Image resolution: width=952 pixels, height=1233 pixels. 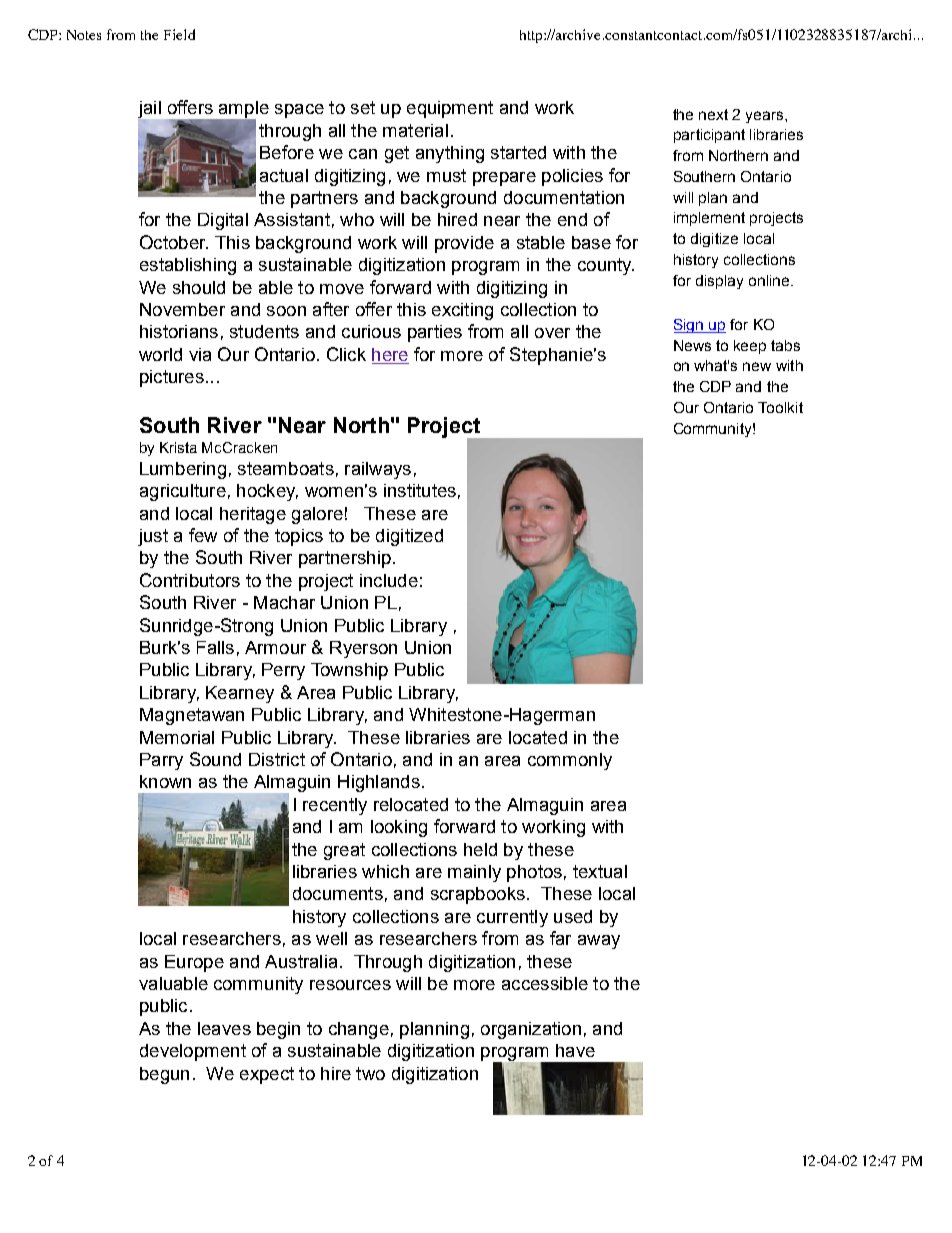 What do you see at coordinates (399, 828) in the screenshot?
I see `looking` at bounding box center [399, 828].
